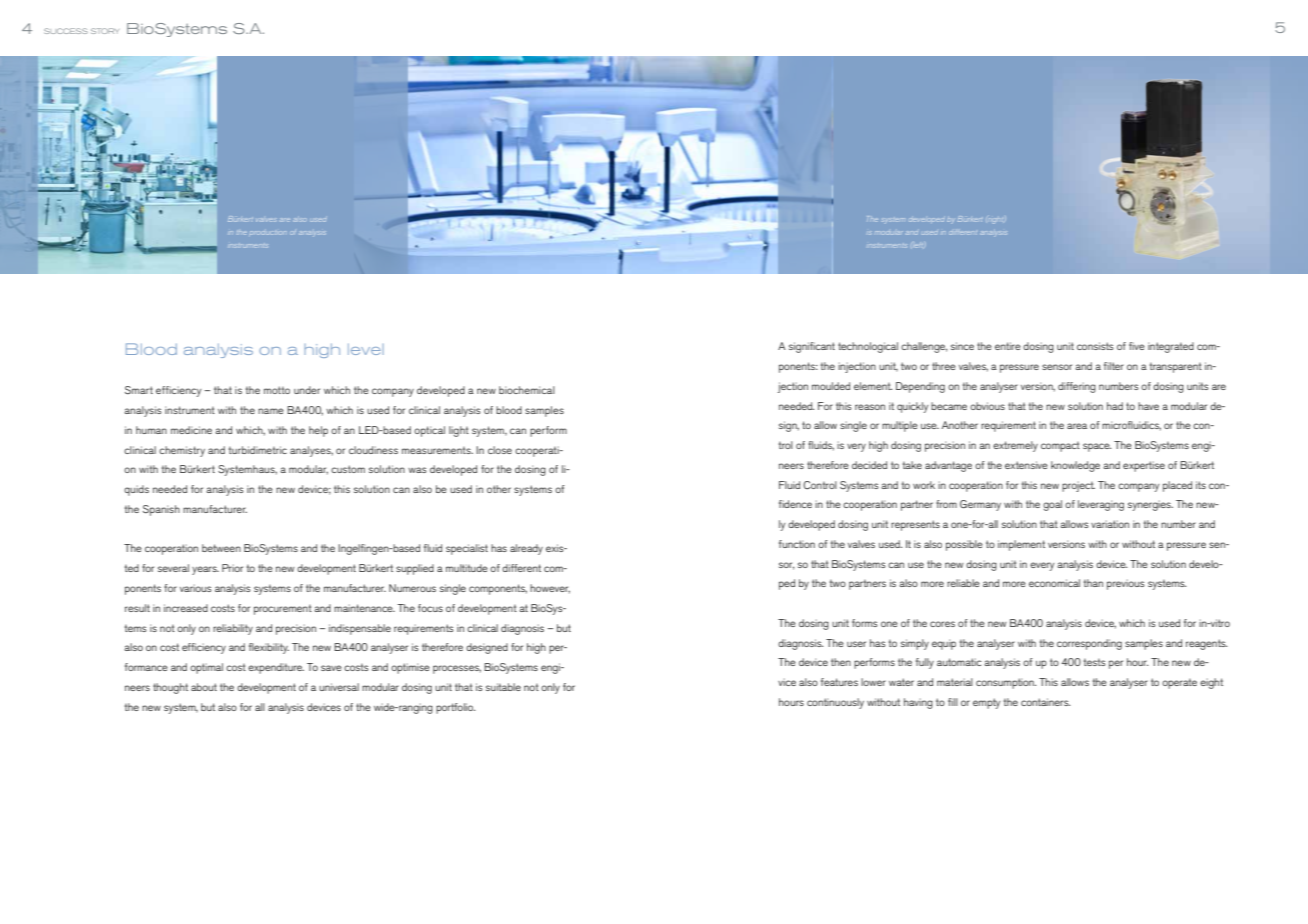 Image resolution: width=1308 pixels, height=924 pixels. What do you see at coordinates (205, 570) in the screenshot?
I see `years` at bounding box center [205, 570].
